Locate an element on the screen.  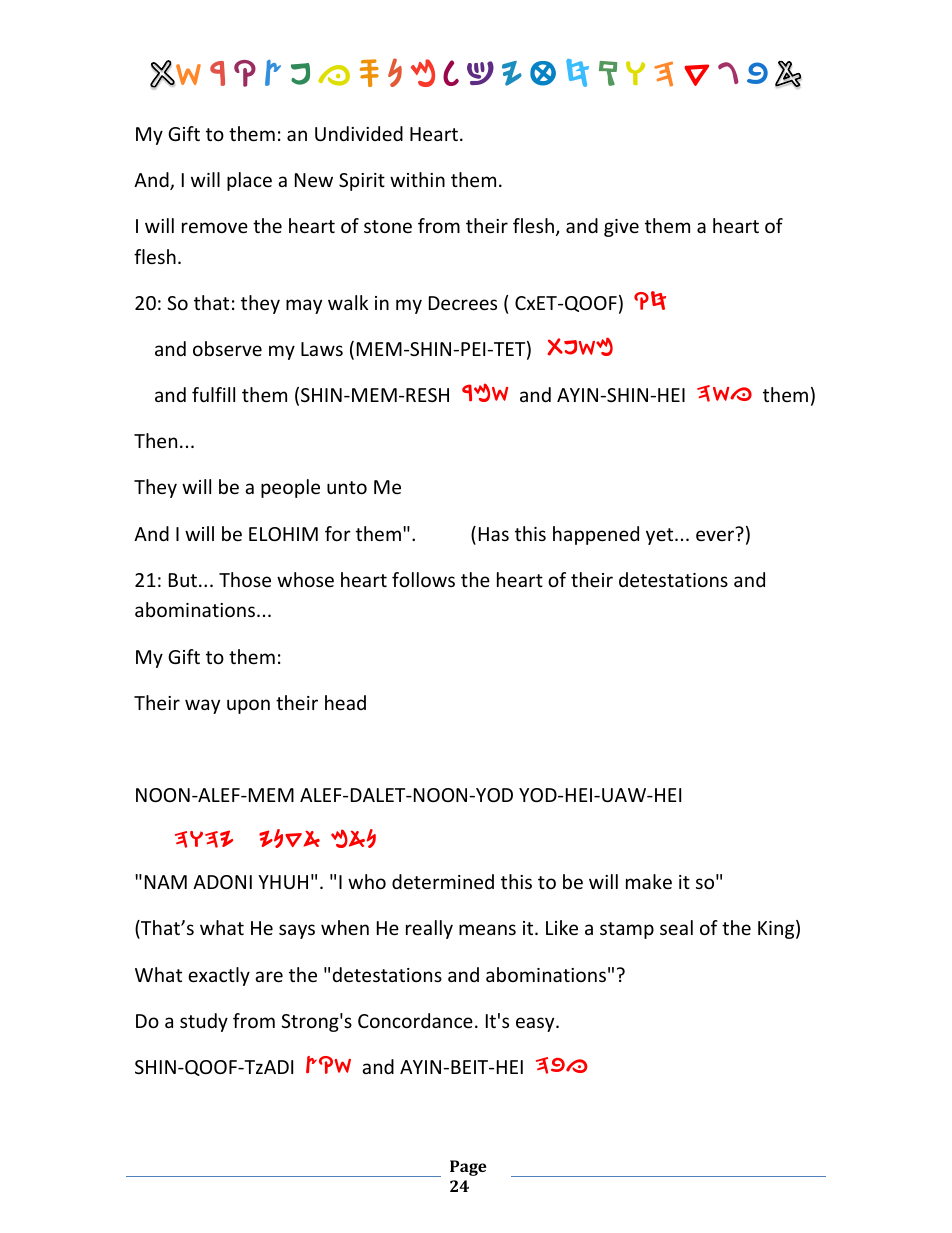
within is located at coordinates (417, 179).
